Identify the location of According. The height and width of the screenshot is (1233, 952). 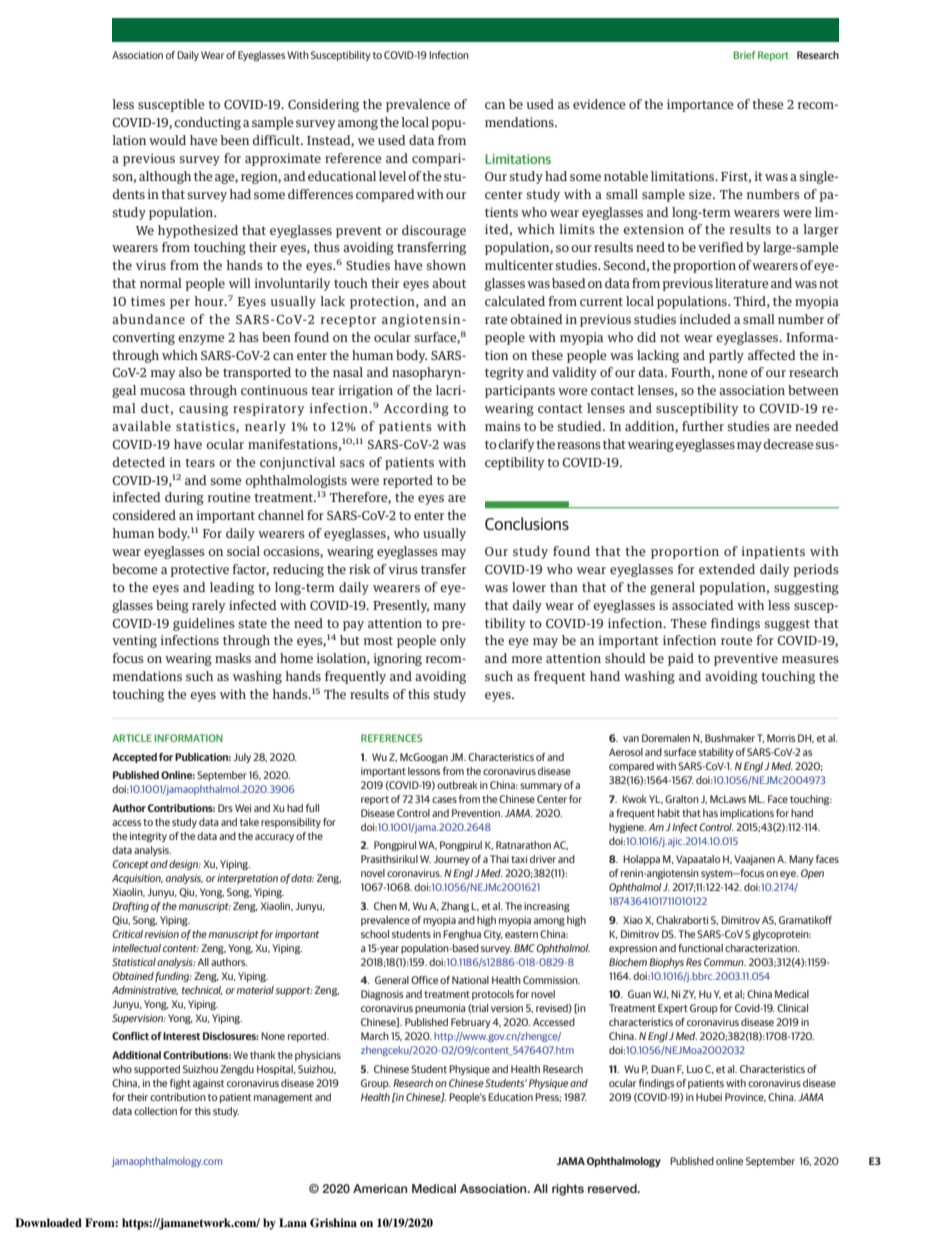
(416, 409).
